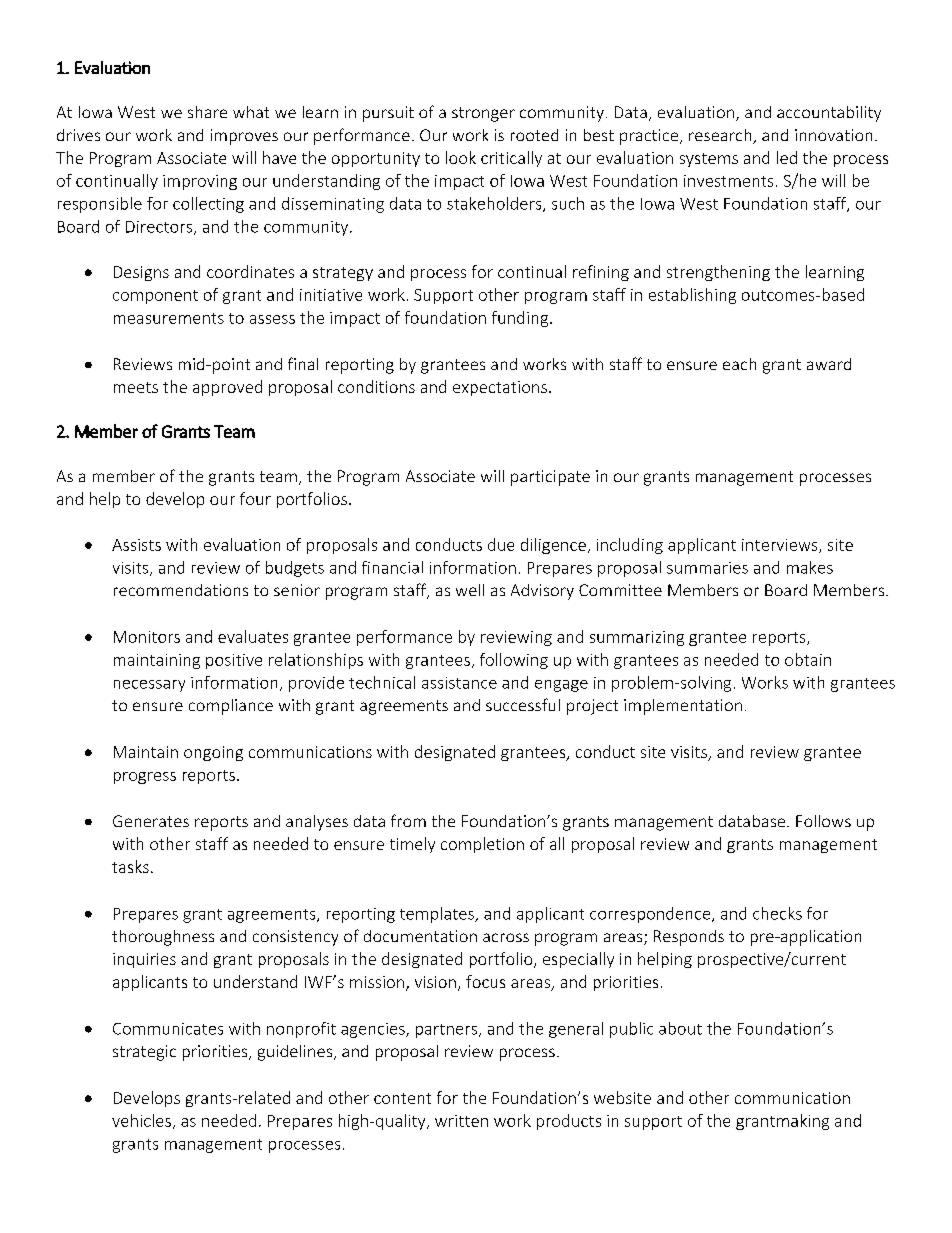 The width and height of the screenshot is (952, 1233). I want to click on well, so click(470, 590).
